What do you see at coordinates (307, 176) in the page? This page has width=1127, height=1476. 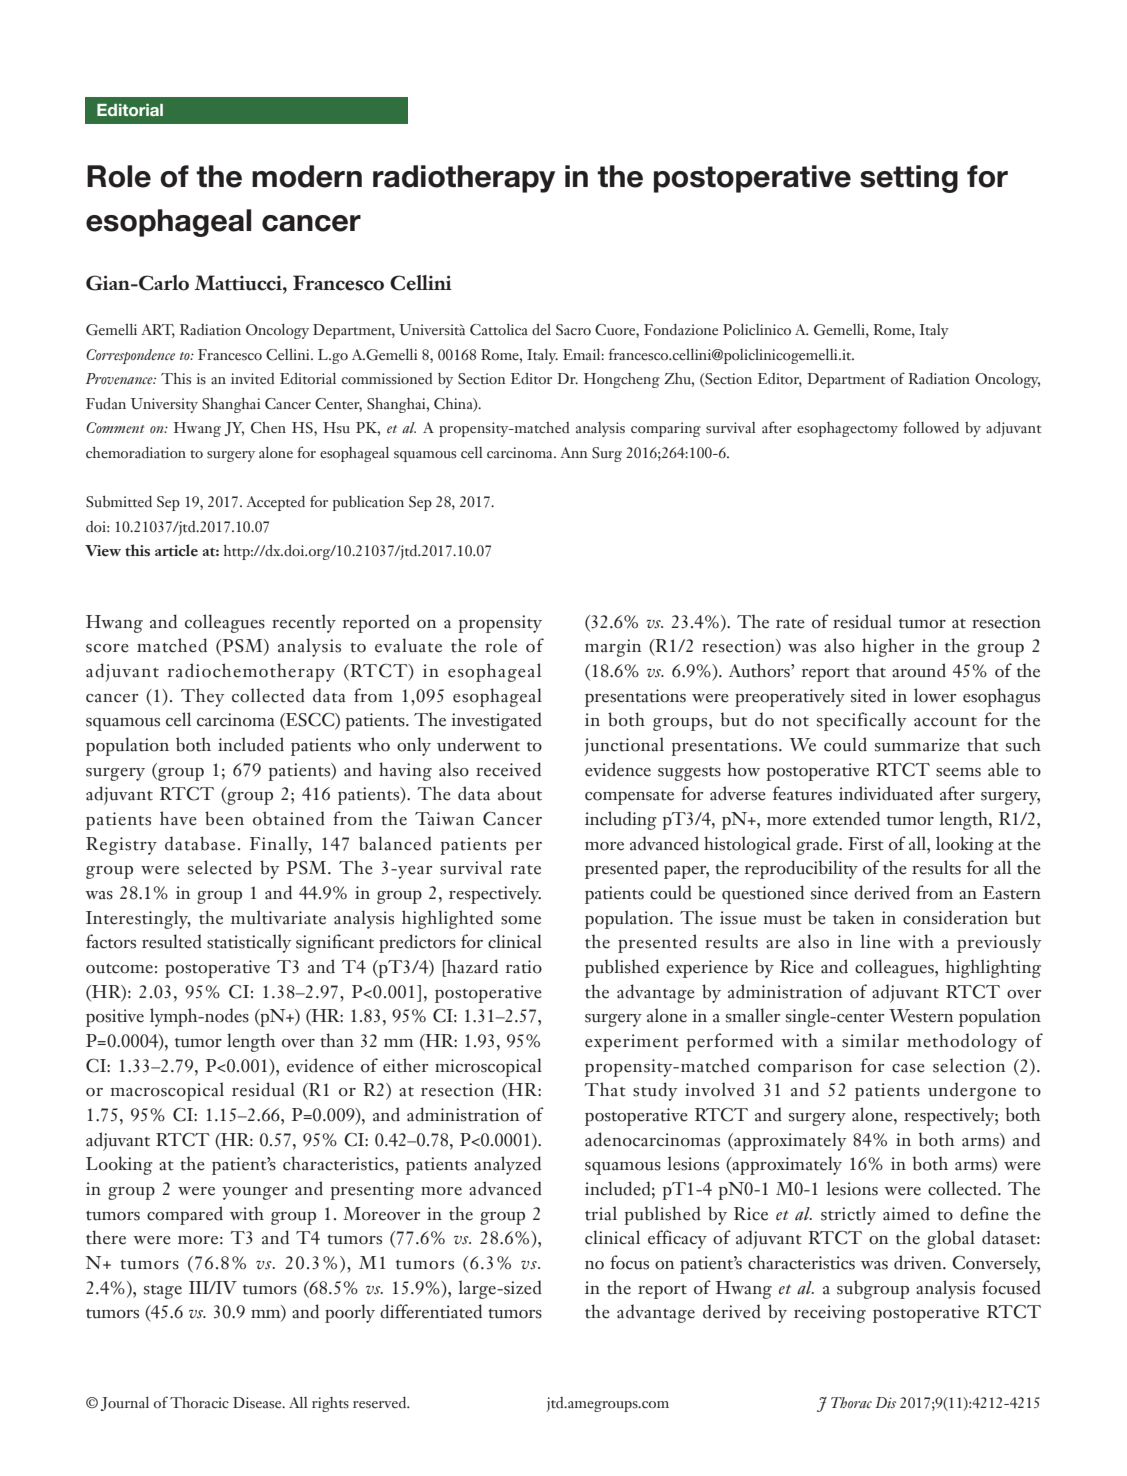 I see `modern` at bounding box center [307, 176].
